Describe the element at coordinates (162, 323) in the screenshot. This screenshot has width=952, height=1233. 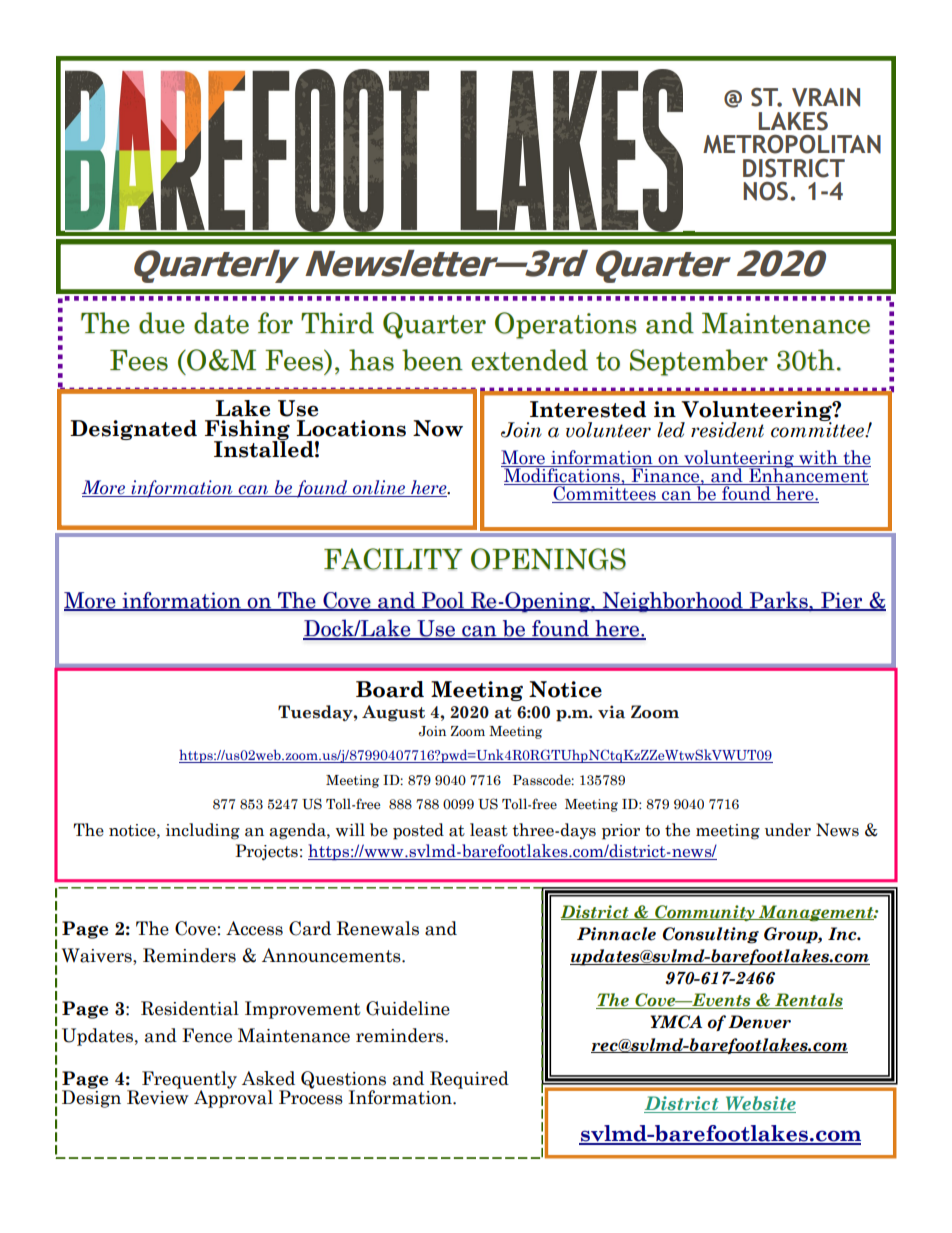
I see `due` at that location.
